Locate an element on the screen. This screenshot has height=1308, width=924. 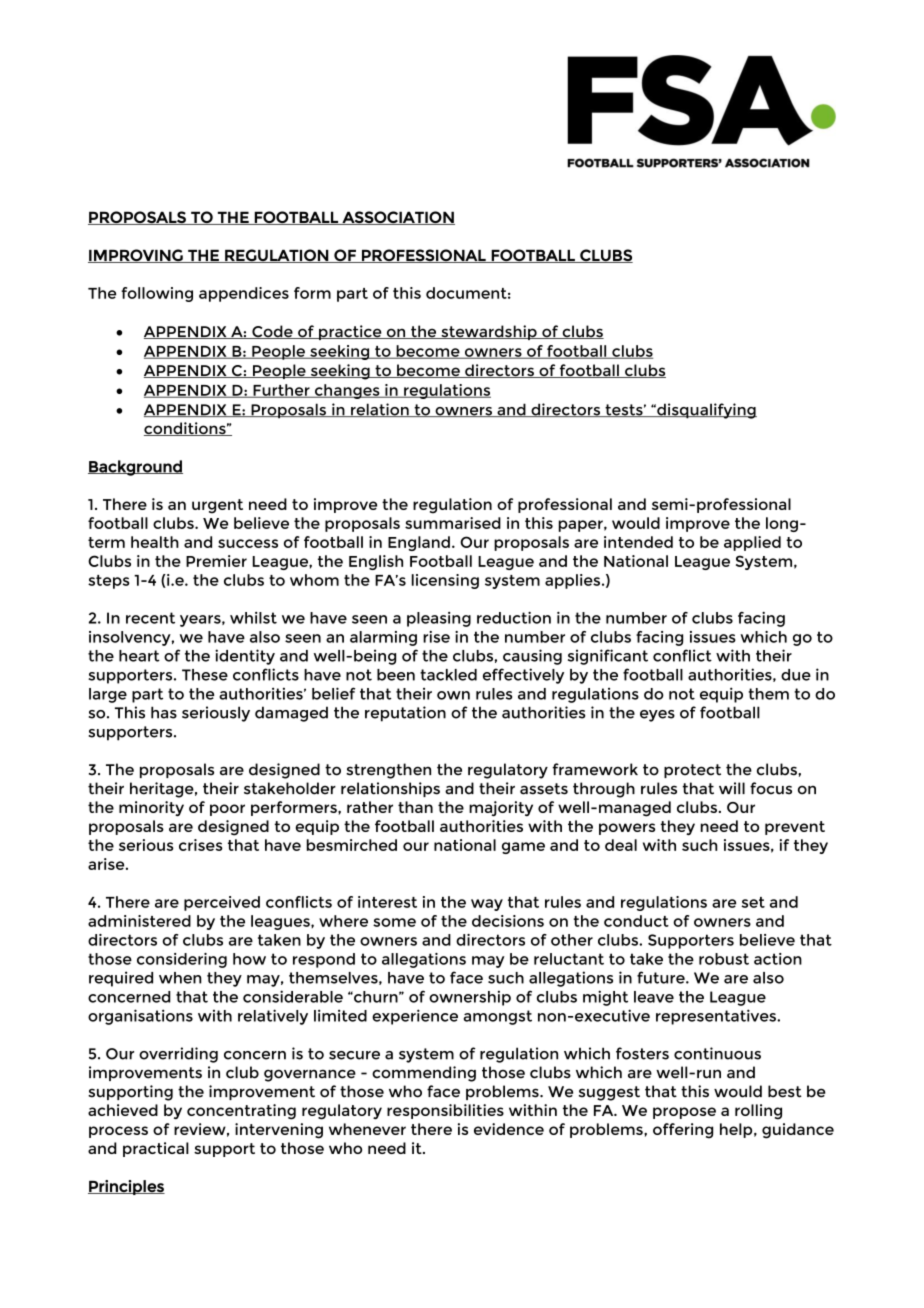
tackled is located at coordinates (448, 675).
